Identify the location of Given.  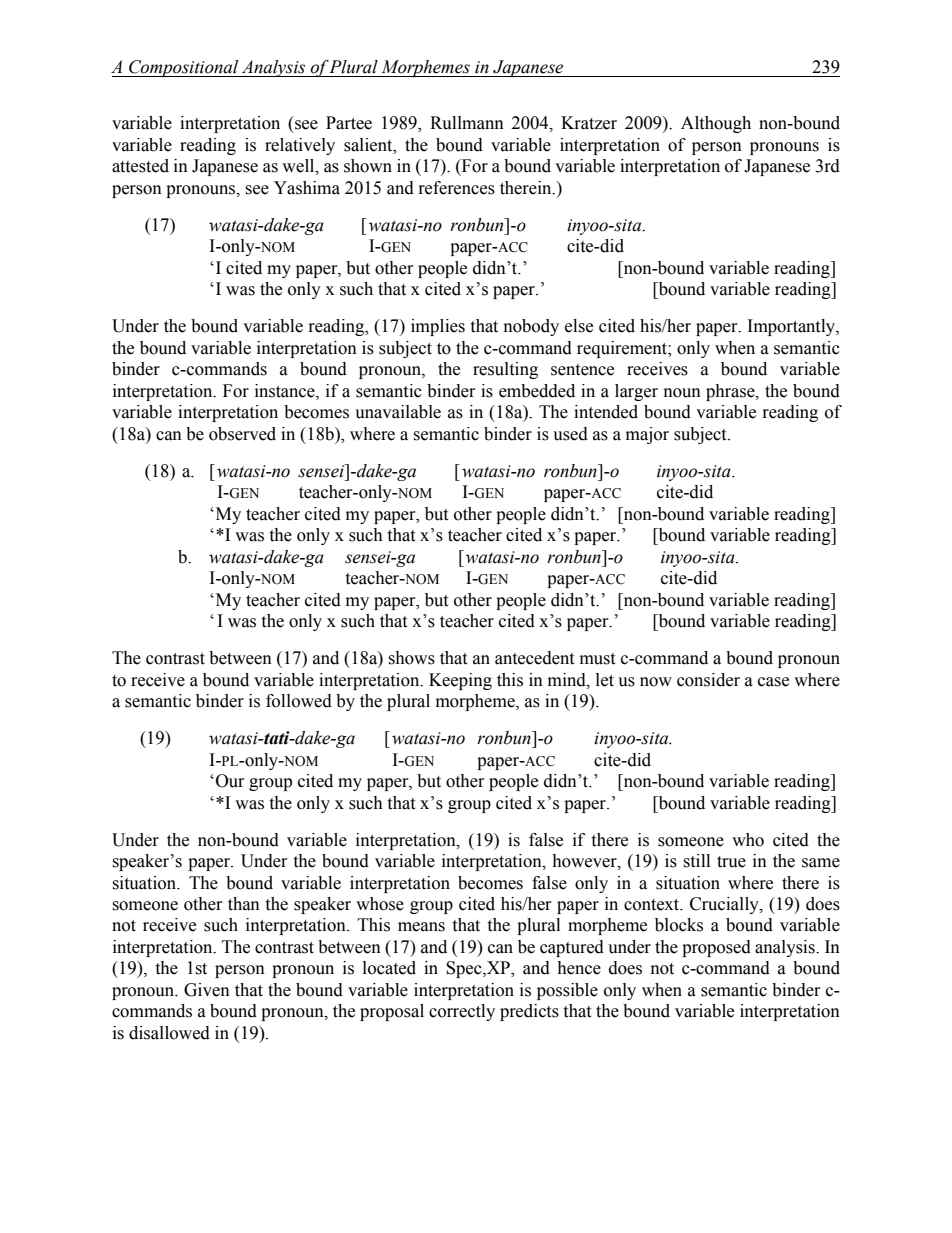
(207, 990).
